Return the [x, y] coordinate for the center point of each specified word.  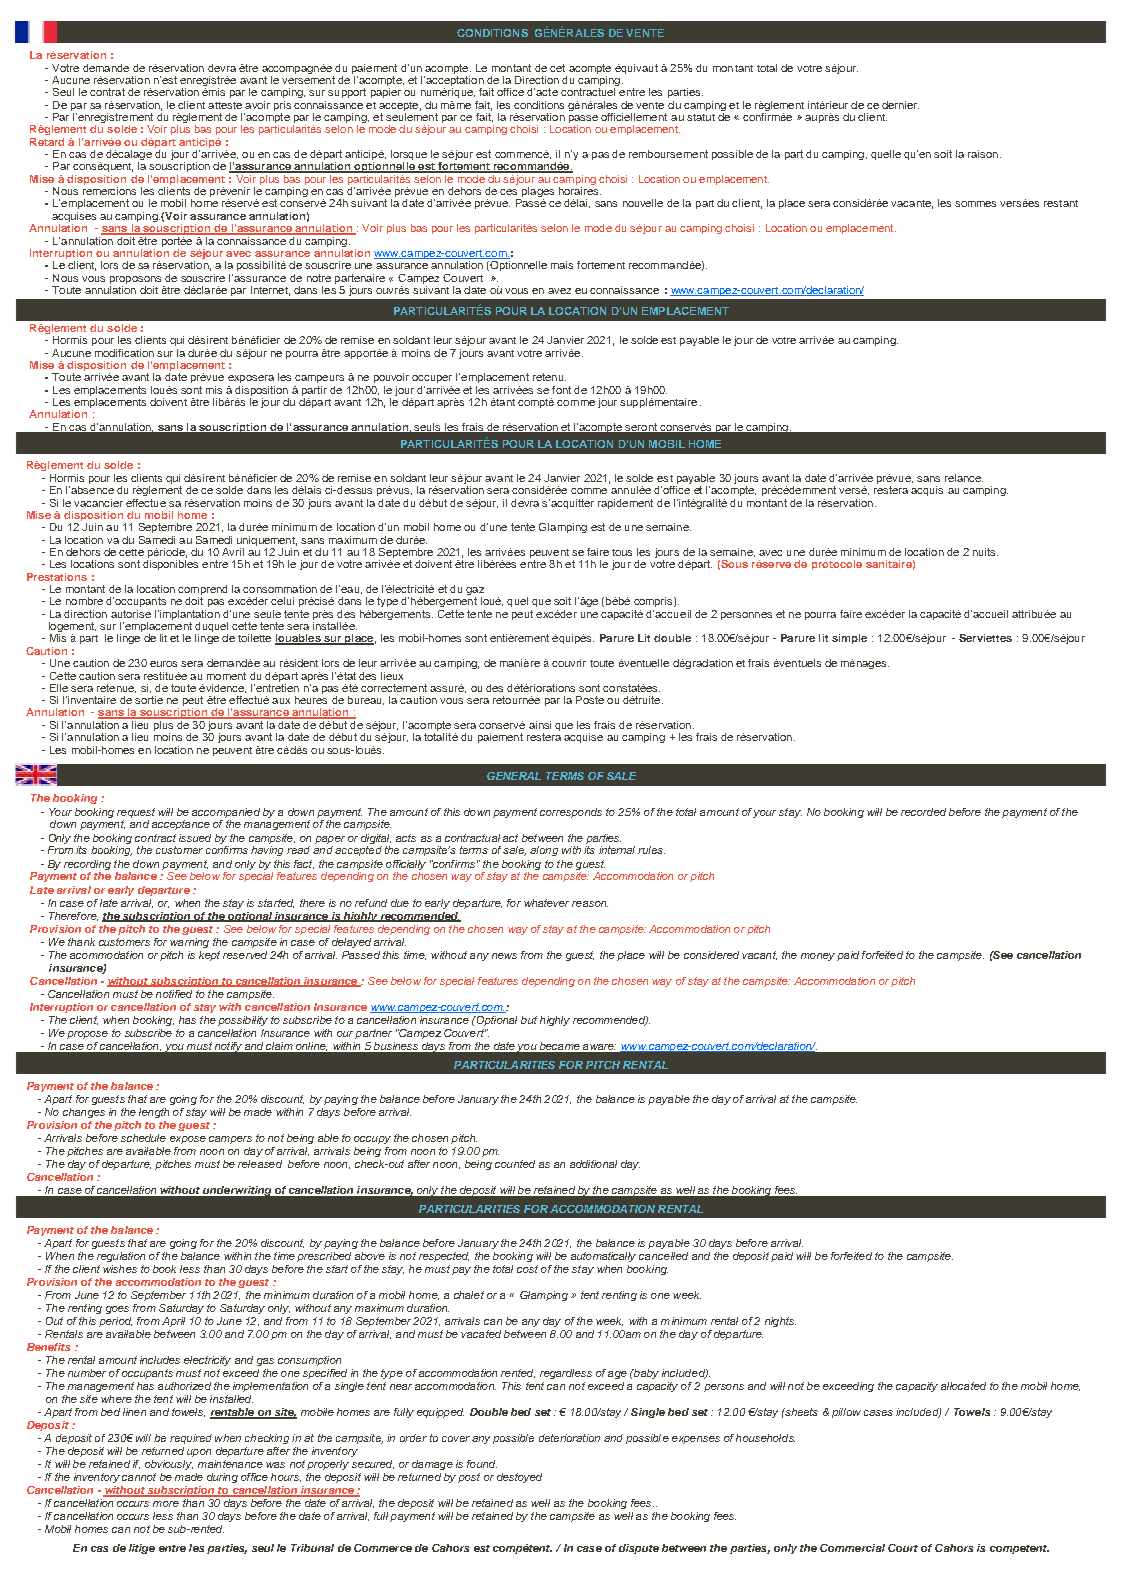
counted [515, 1164]
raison [983, 154]
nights [780, 1322]
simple [849, 639]
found [482, 1464]
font [561, 390]
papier [386, 93]
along [544, 851]
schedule [143, 1138]
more [166, 1504]
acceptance [181, 825]
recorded [923, 812]
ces [508, 192]
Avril [233, 552]
